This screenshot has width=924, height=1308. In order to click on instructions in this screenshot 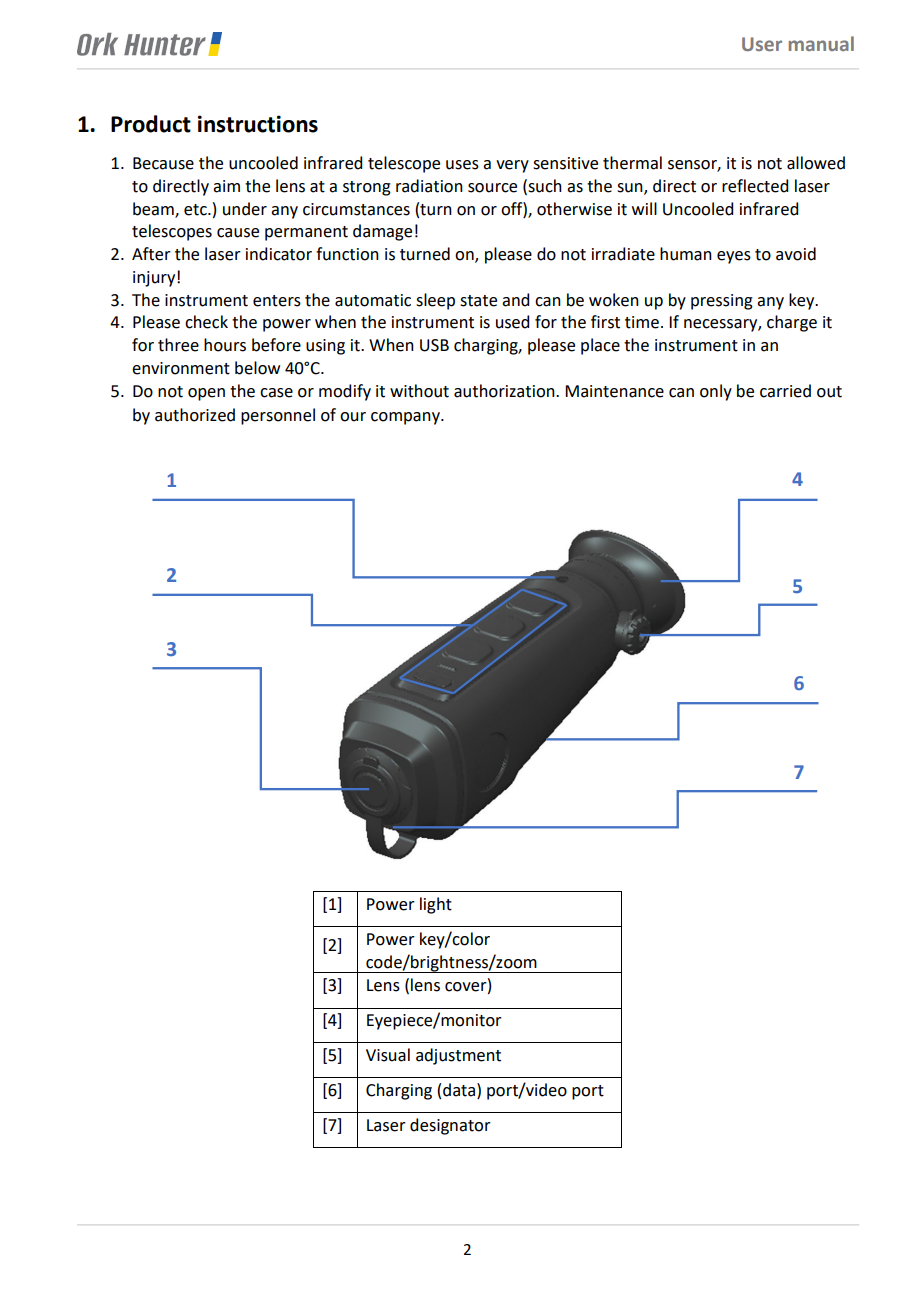, I will do `click(258, 124)`.
